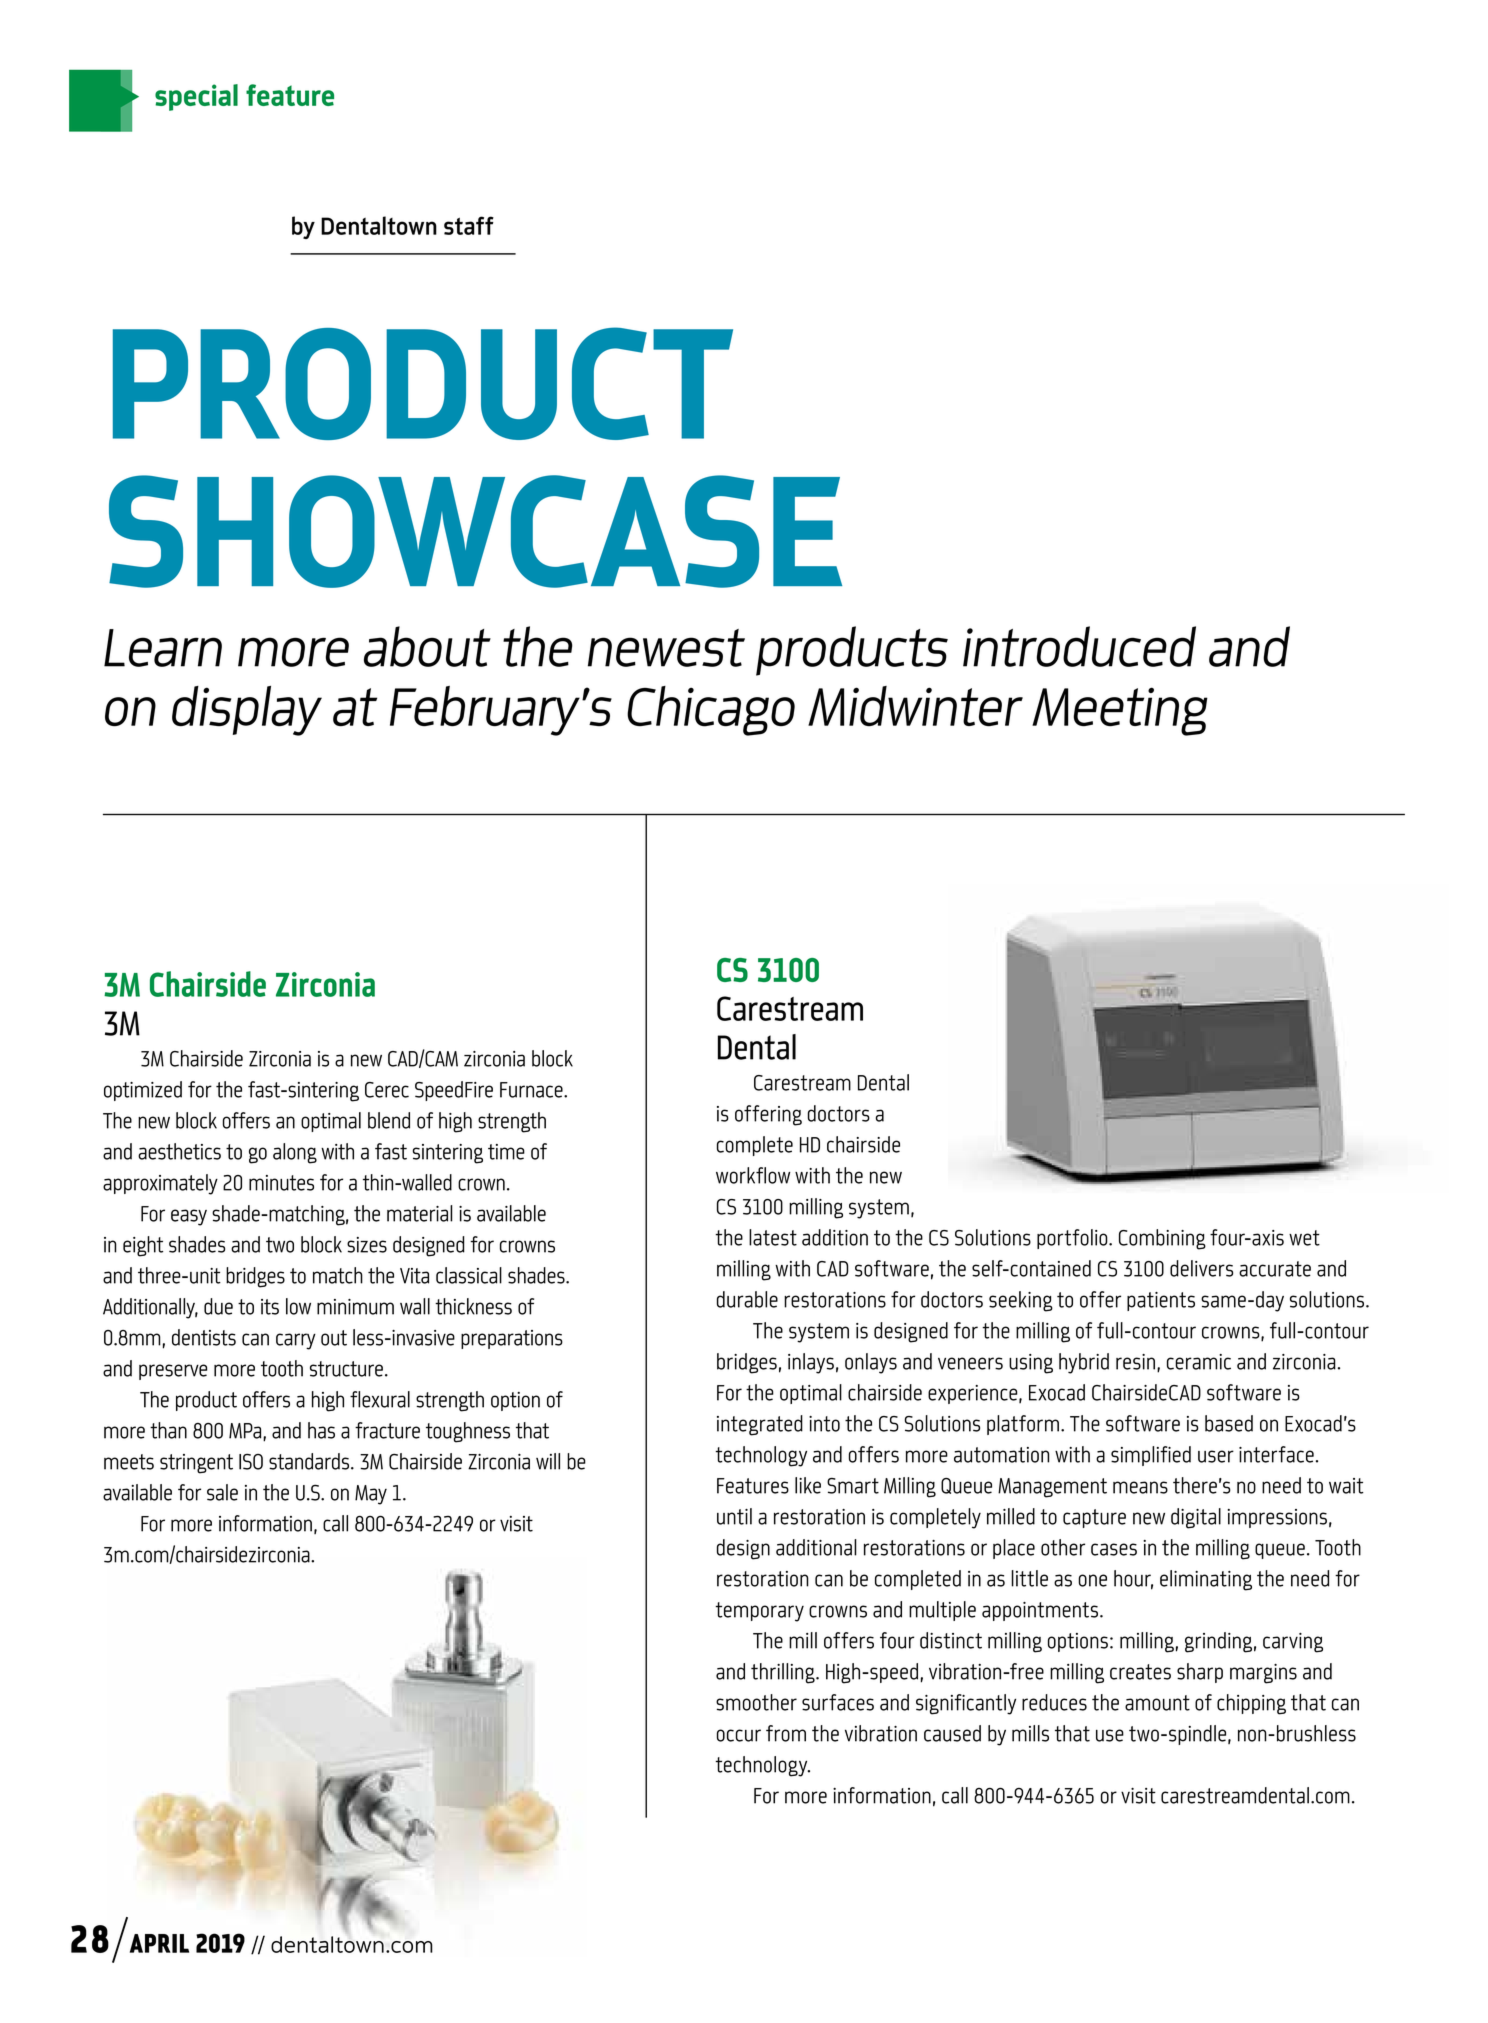 This image has width=1488, height=2023. What do you see at coordinates (143, 1091) in the image?
I see `optimized` at bounding box center [143, 1091].
